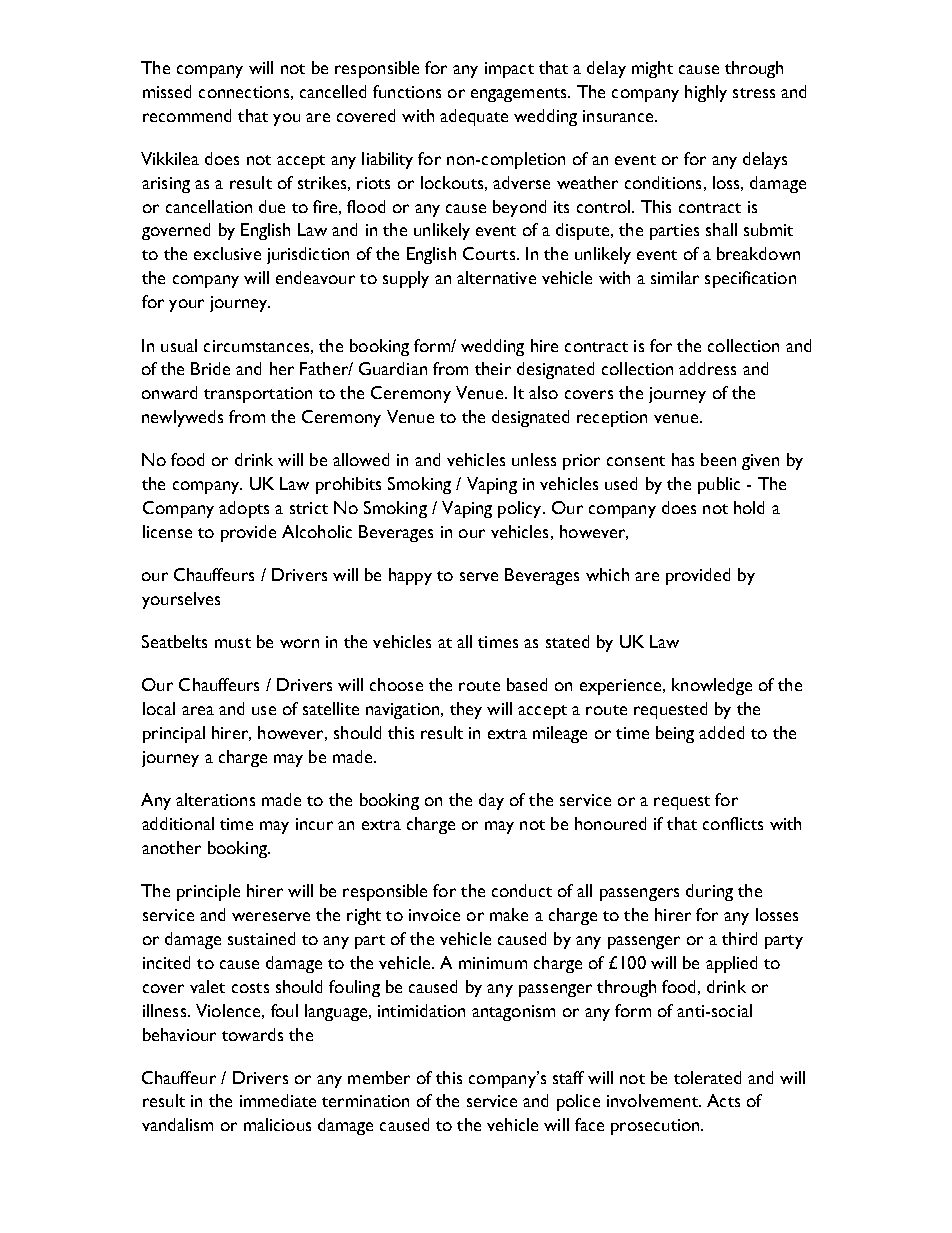  What do you see at coordinates (474, 117) in the image?
I see `adequate` at bounding box center [474, 117].
